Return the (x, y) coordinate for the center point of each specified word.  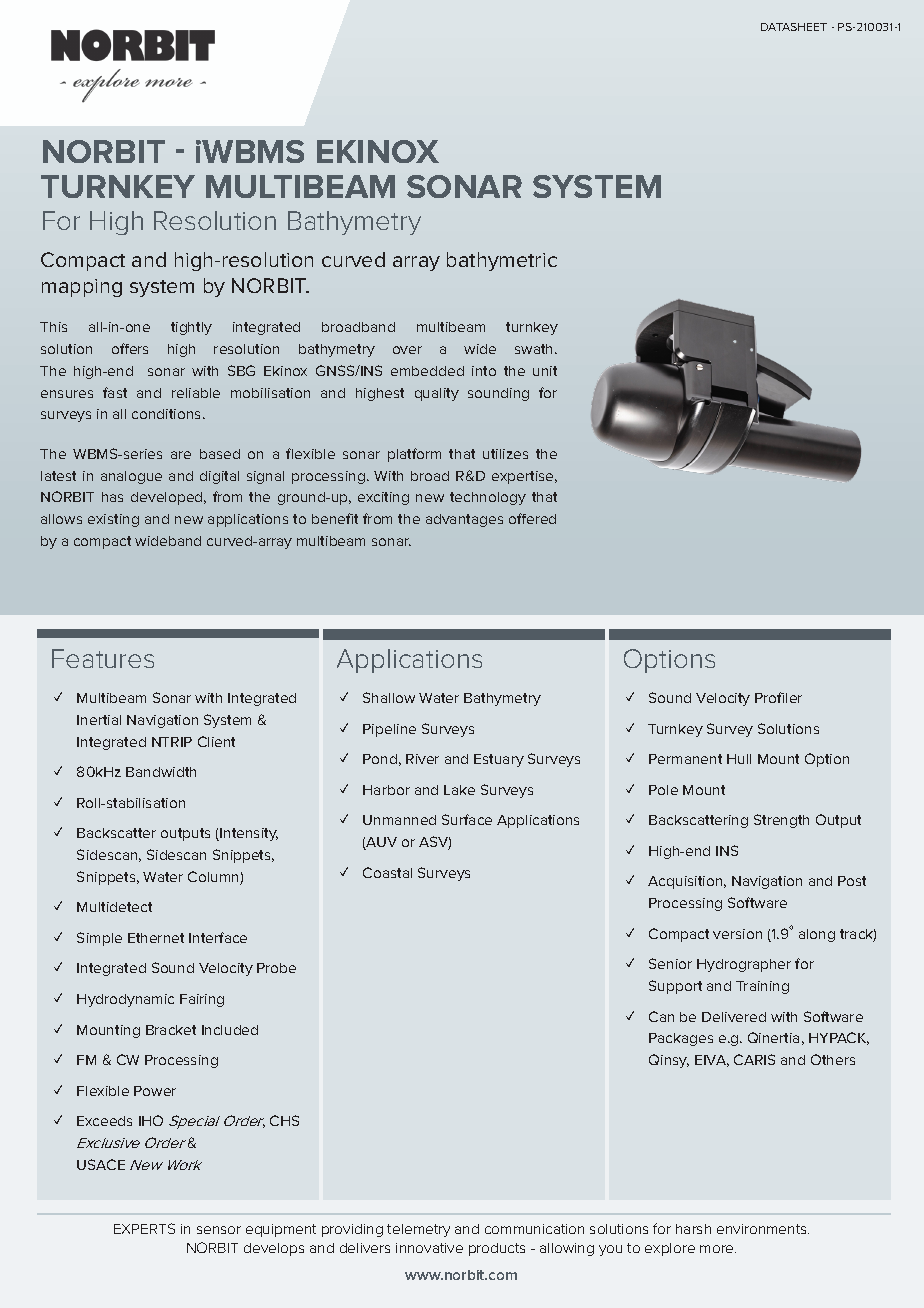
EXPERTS (144, 1228)
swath (535, 349)
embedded (427, 371)
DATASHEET (794, 27)
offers (130, 348)
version (737, 934)
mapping (82, 288)
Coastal (387, 872)
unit (545, 371)
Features (103, 658)
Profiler (778, 697)
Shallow (389, 697)
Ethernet (156, 938)
